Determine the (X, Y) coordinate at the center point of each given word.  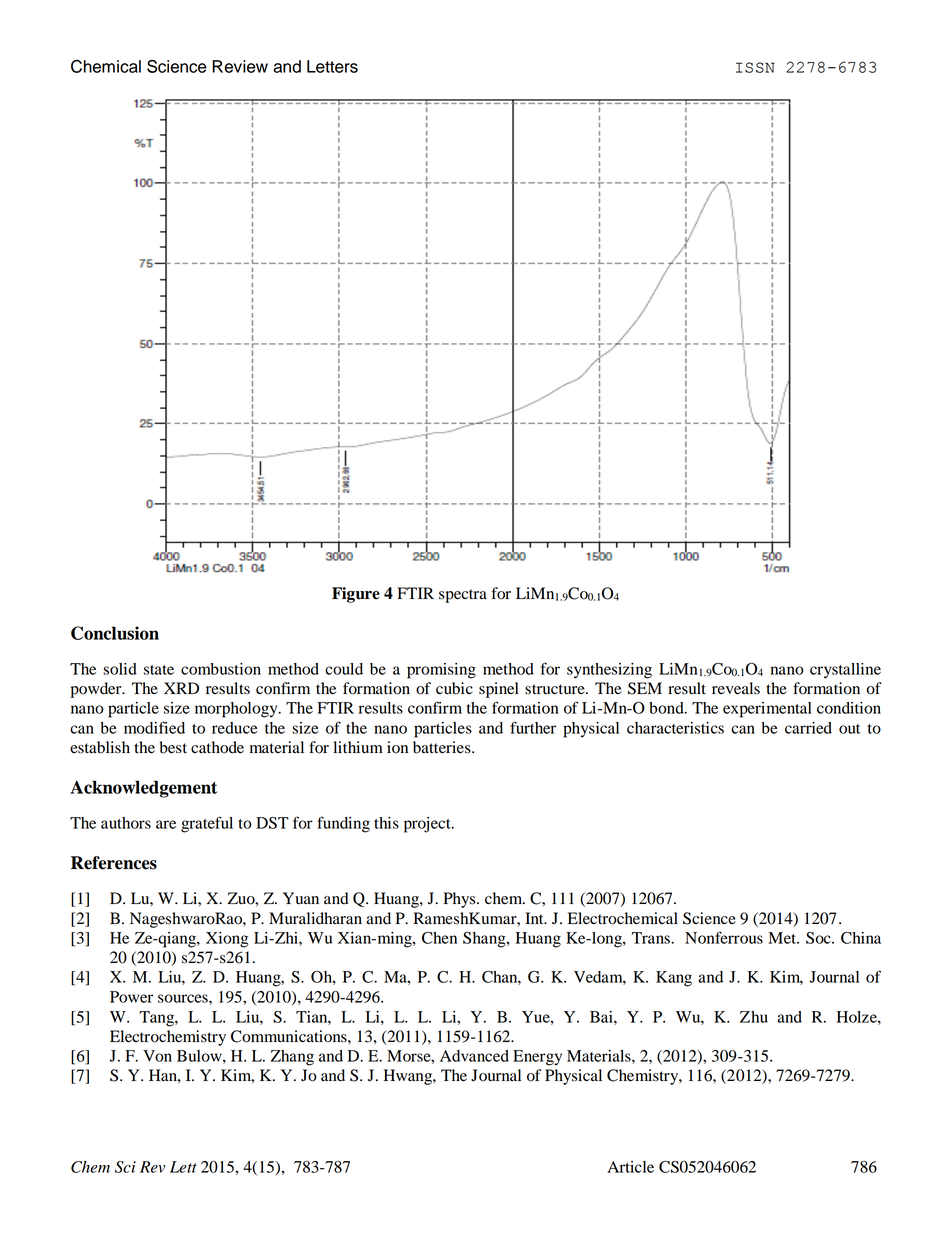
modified (154, 727)
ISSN (755, 67)
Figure (356, 595)
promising (441, 671)
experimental (767, 710)
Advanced (474, 1056)
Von (157, 1056)
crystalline (845, 671)
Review (240, 66)
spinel (499, 690)
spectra (463, 596)
